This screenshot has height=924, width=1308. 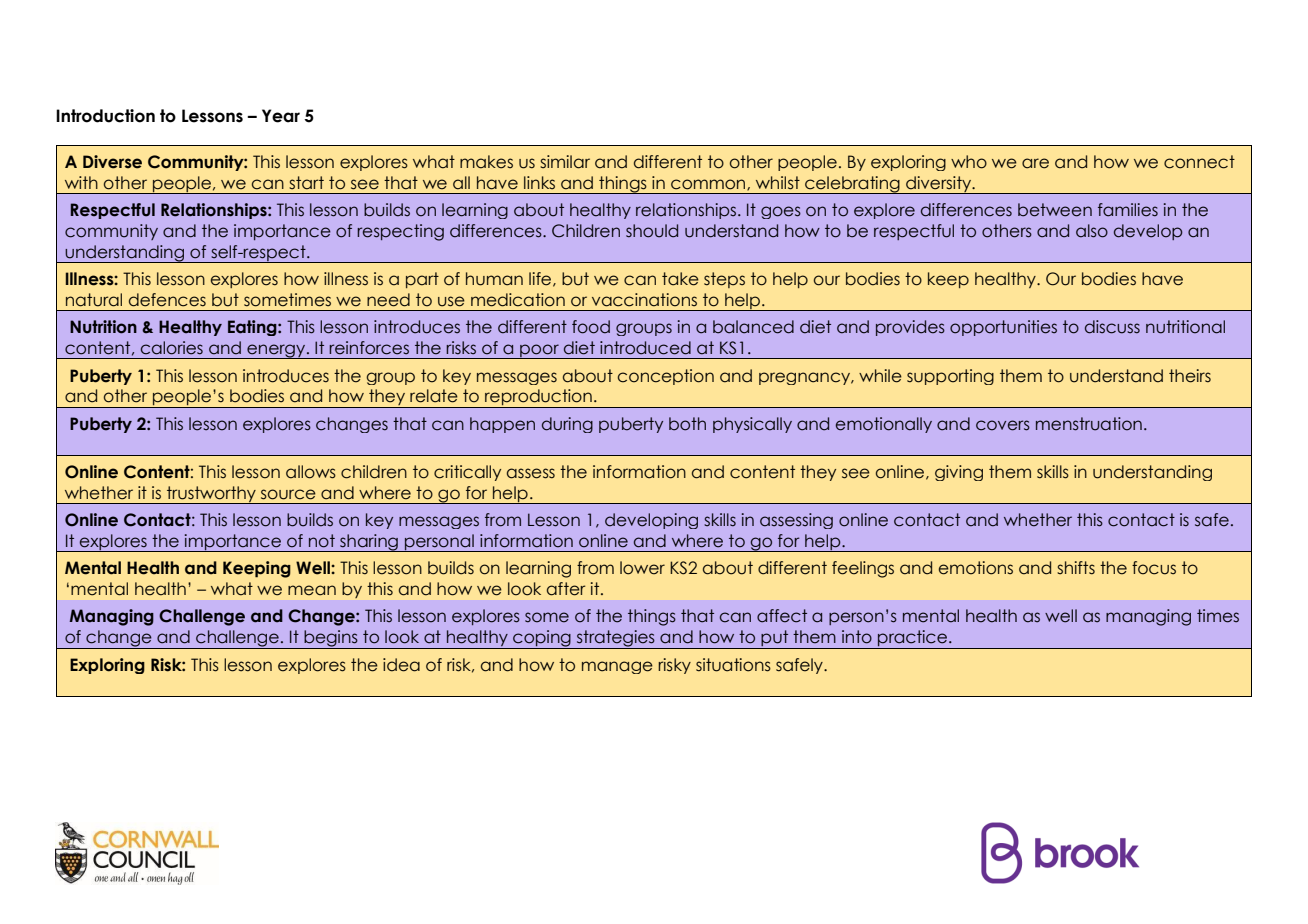 What do you see at coordinates (642, 568) in the screenshot?
I see `lower` at bounding box center [642, 568].
